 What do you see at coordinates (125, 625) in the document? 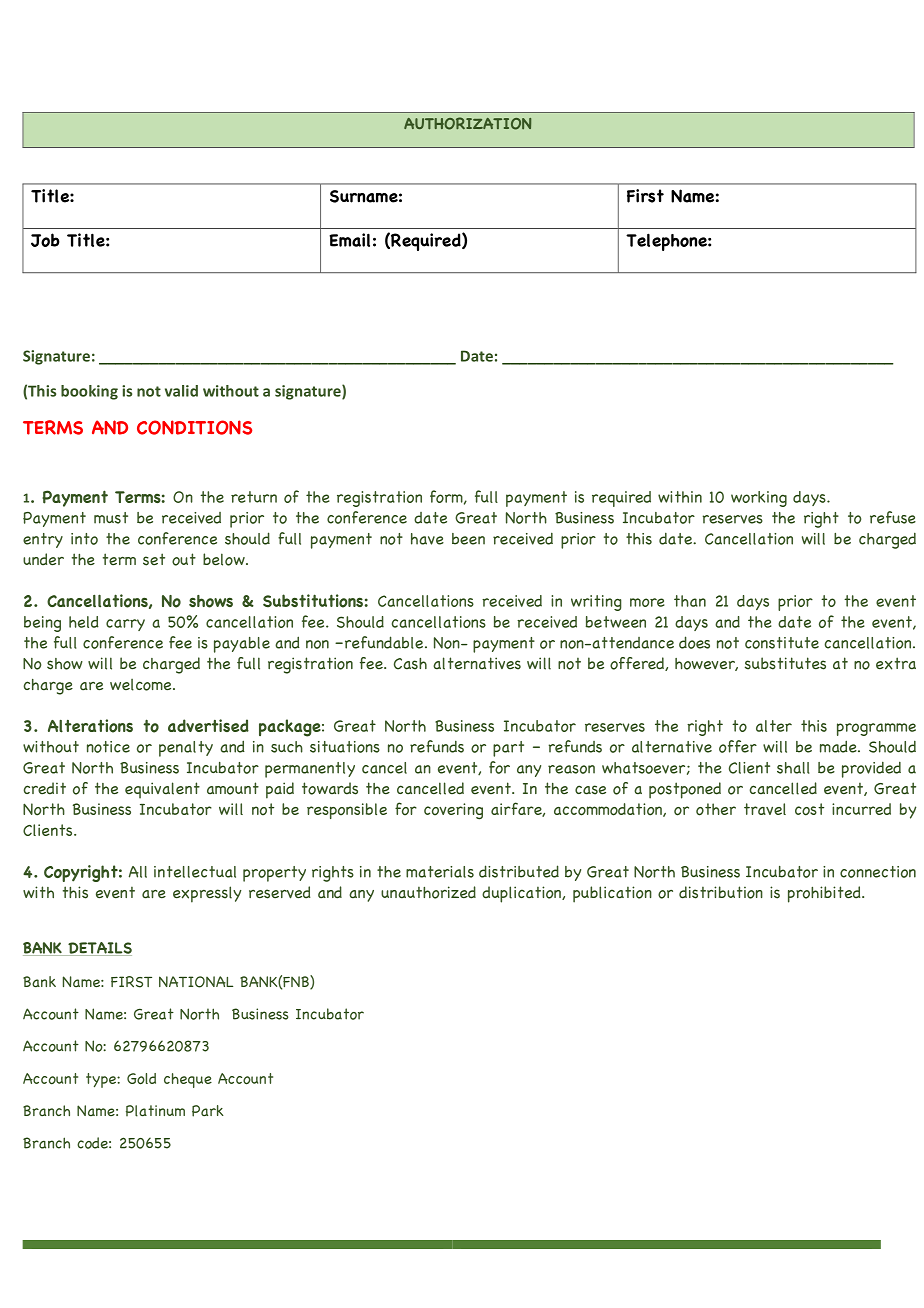
I see `carry` at bounding box center [125, 625].
